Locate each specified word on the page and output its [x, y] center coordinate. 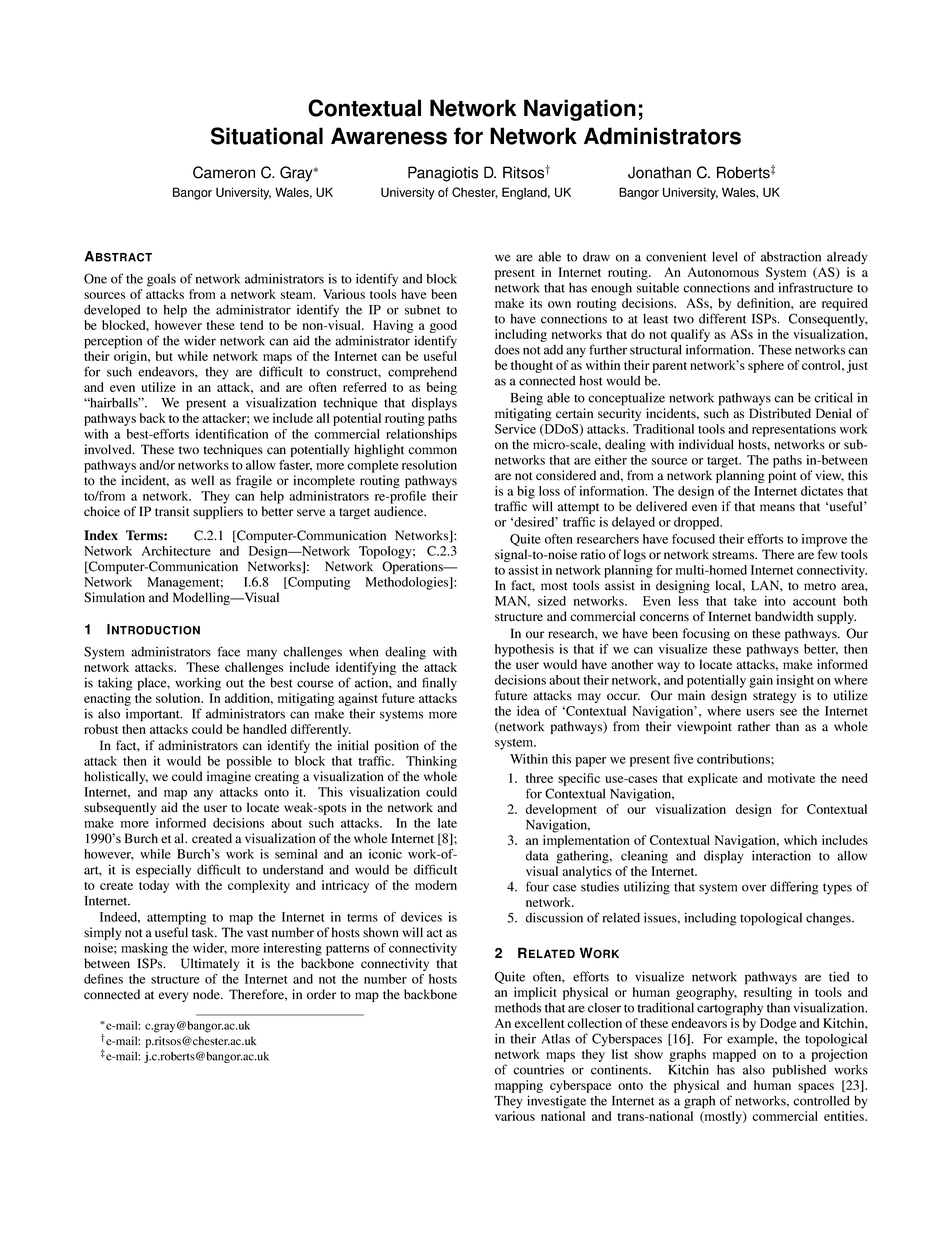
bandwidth [784, 616]
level [725, 257]
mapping [519, 1086]
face [228, 651]
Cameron [224, 172]
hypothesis [524, 650]
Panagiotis [443, 174]
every [173, 997]
